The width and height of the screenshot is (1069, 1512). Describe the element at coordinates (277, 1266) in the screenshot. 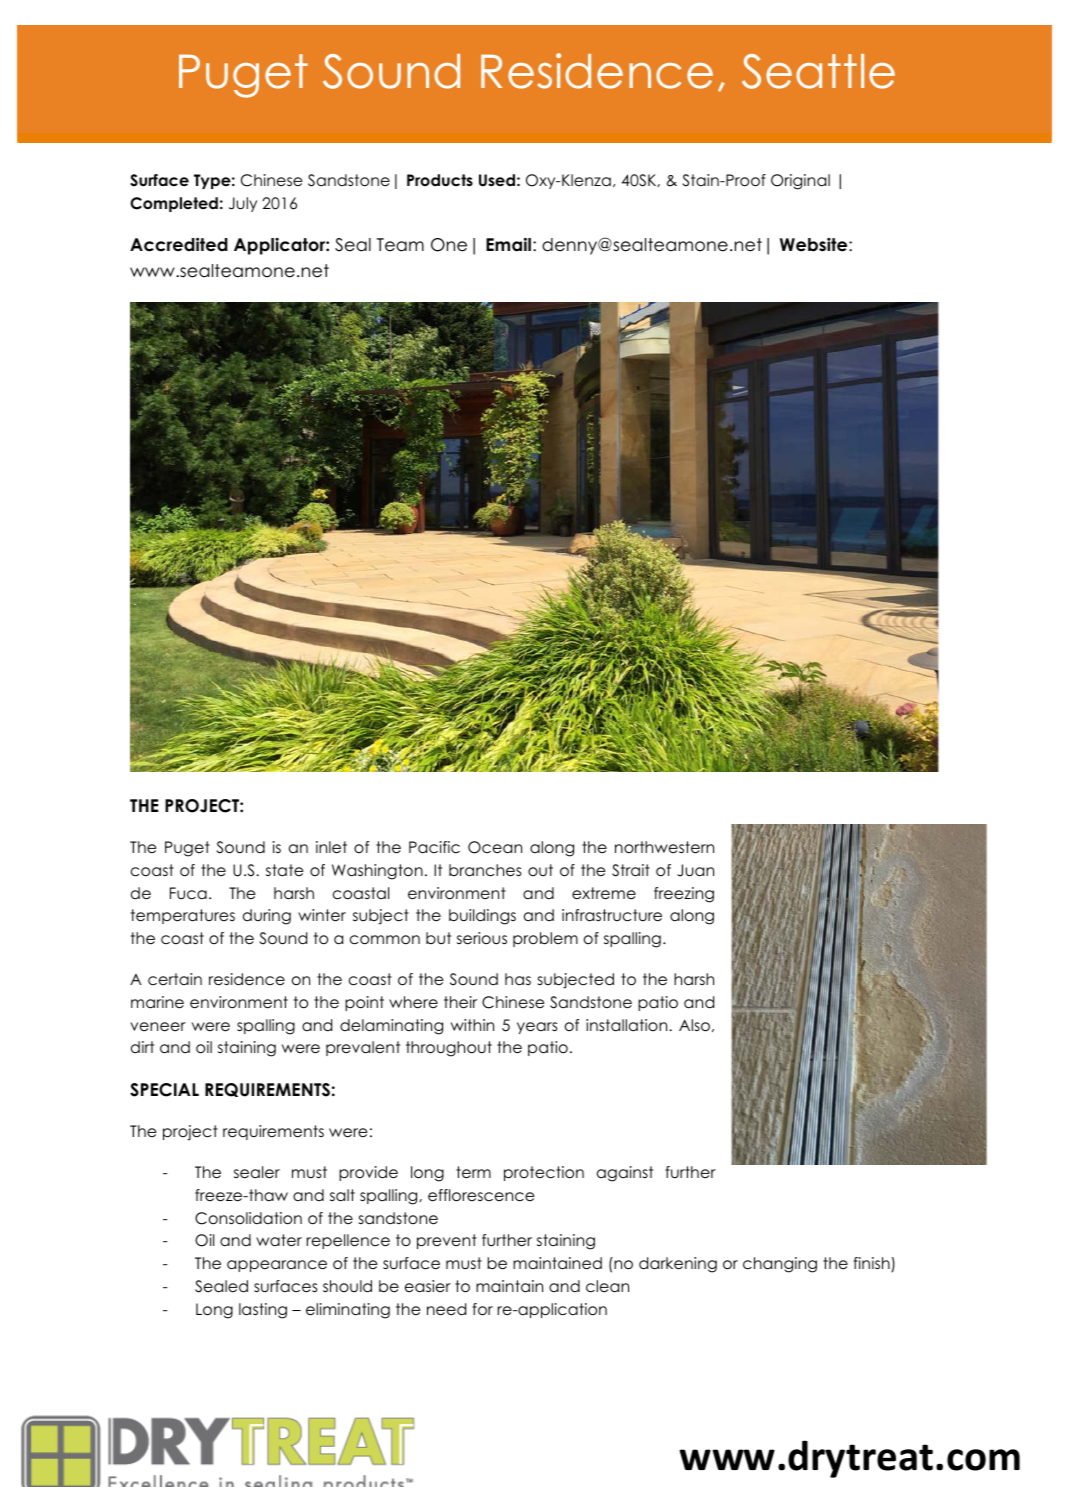

I see `appearance` at that location.
